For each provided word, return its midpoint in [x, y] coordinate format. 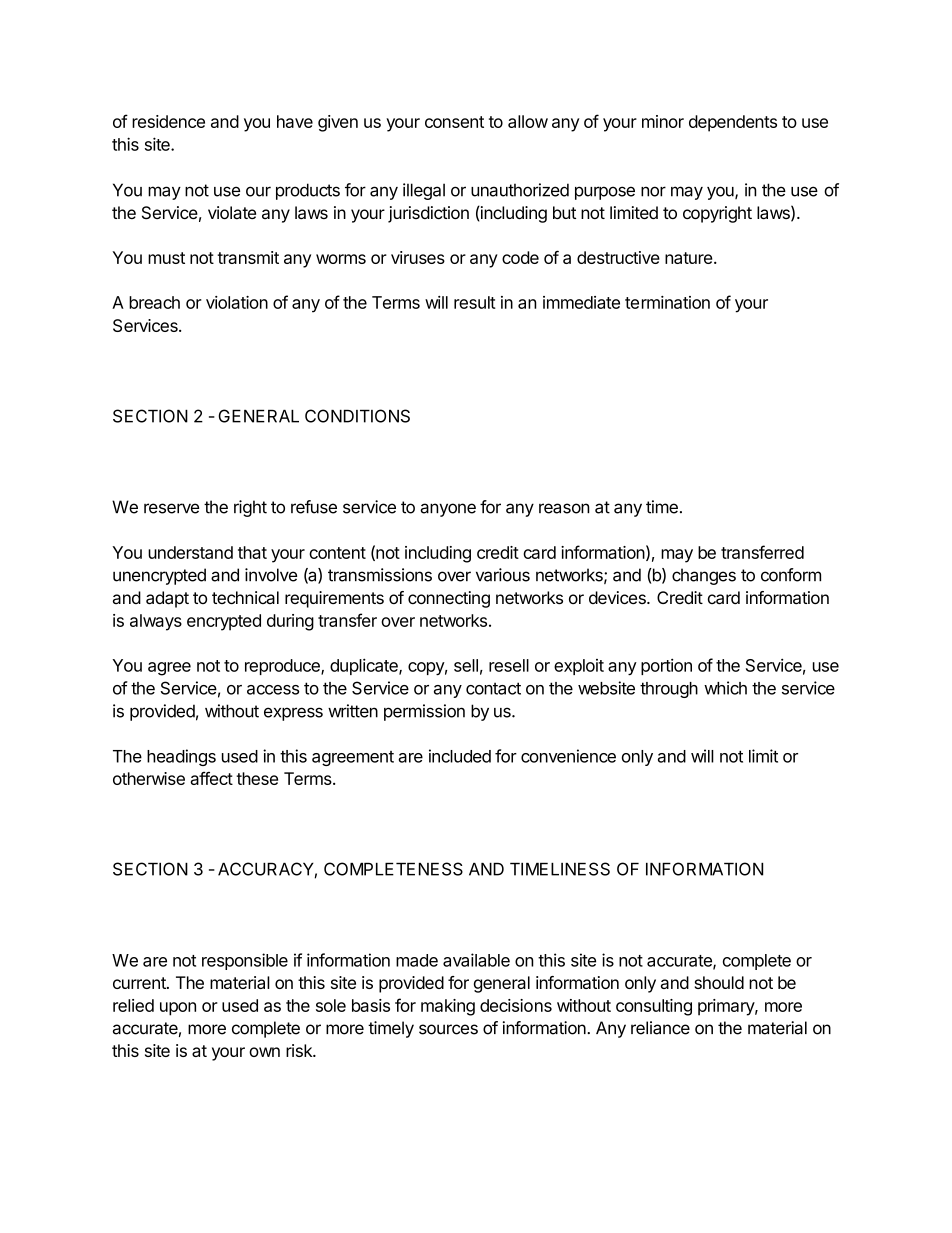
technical [245, 597]
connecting [449, 599]
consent [454, 122]
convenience [568, 756]
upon [178, 1009]
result [475, 302]
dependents [733, 123]
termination [667, 302]
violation [237, 302]
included [460, 756]
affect [211, 778]
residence [168, 121]
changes [704, 576]
